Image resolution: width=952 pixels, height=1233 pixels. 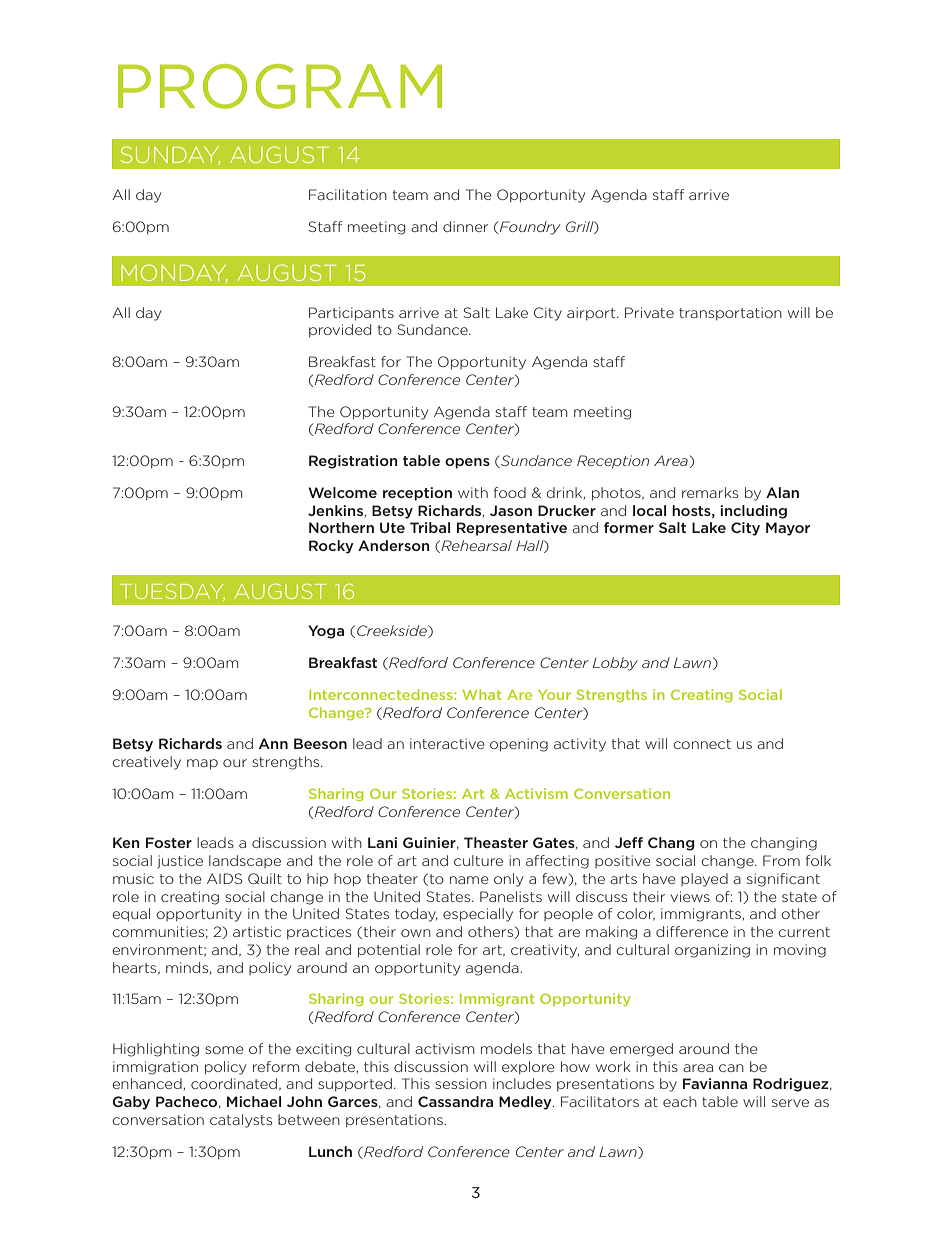 What do you see at coordinates (170, 155) in the image?
I see `SUNDAY` at bounding box center [170, 155].
